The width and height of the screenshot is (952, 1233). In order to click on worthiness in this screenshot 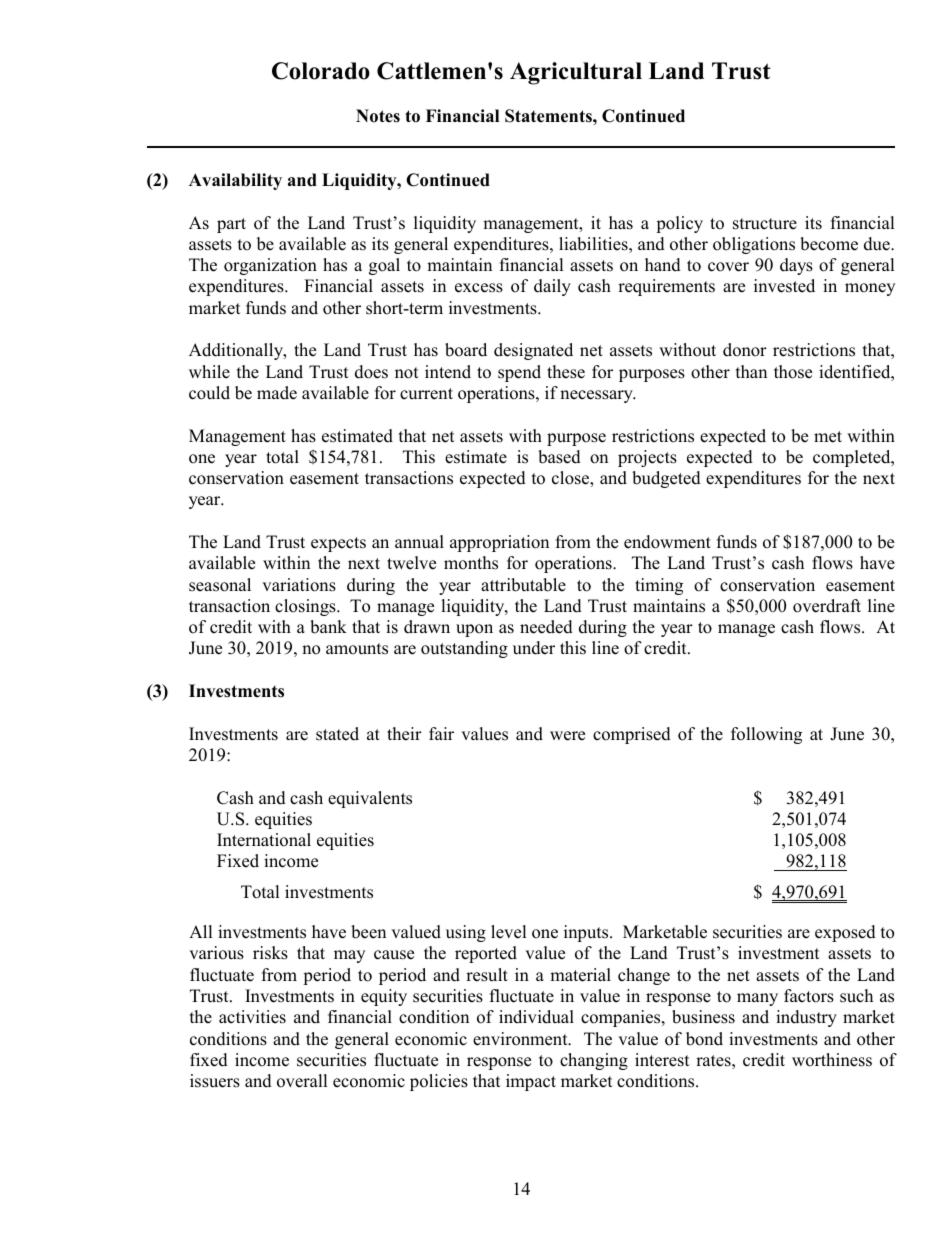, I will do `click(832, 1060)`.
